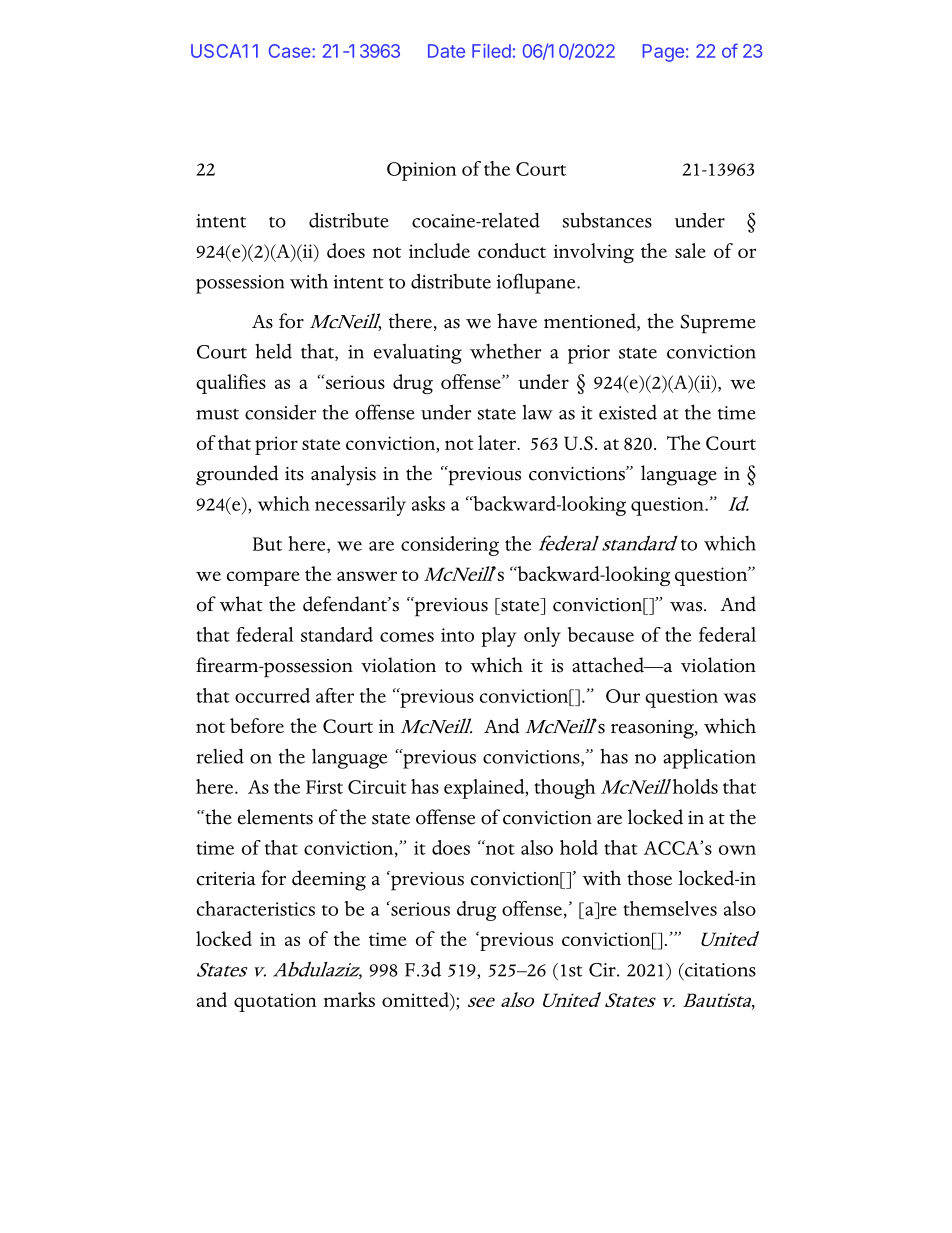 The width and height of the image is (952, 1233). Describe the element at coordinates (491, 51) in the image. I see `Filed` at that location.
